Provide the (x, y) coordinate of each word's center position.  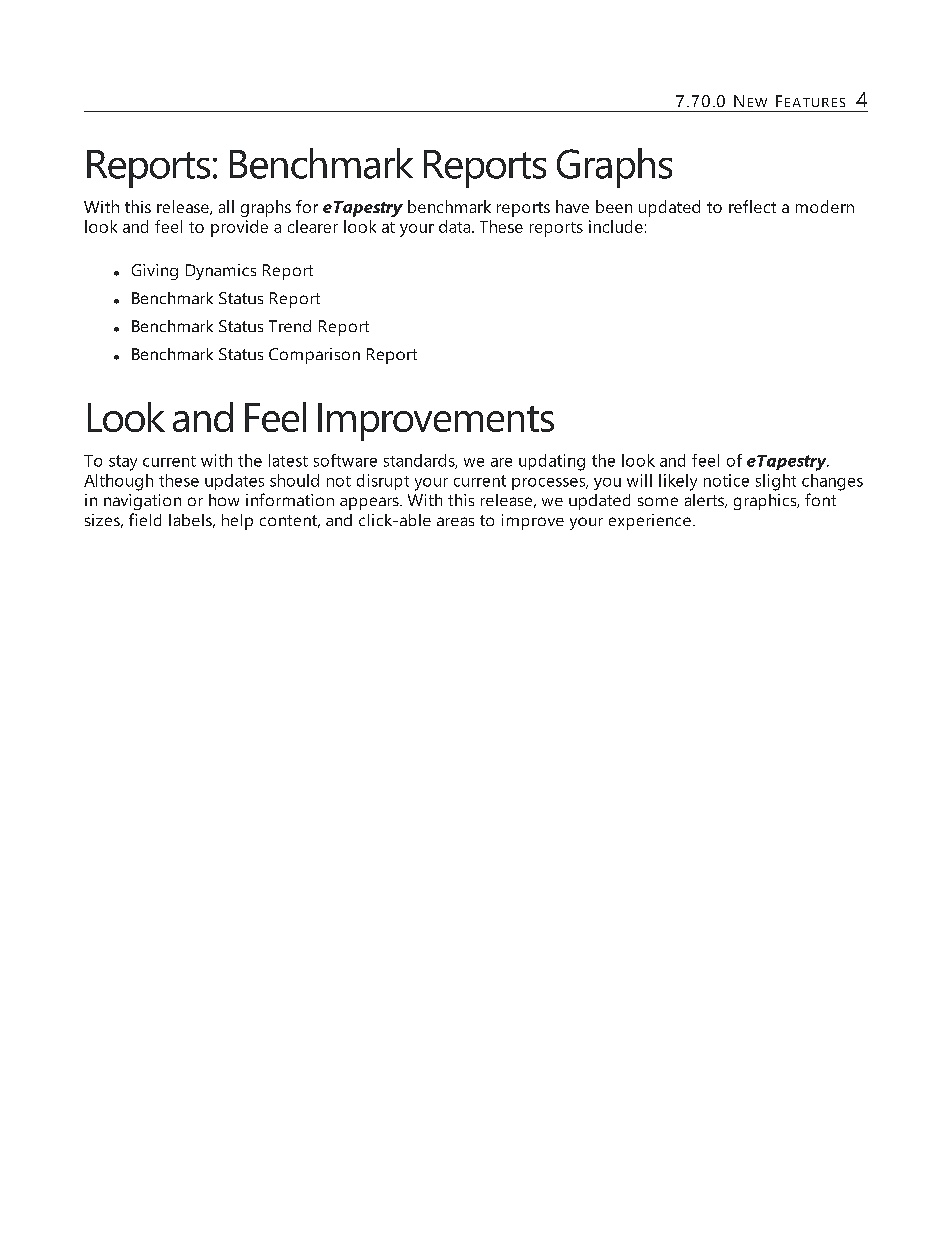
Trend (290, 326)
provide (239, 228)
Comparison (314, 356)
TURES (822, 102)
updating (552, 462)
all (226, 206)
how (224, 500)
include (616, 226)
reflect (752, 206)
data (456, 226)
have (572, 206)
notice (726, 480)
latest (288, 460)
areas (455, 521)
